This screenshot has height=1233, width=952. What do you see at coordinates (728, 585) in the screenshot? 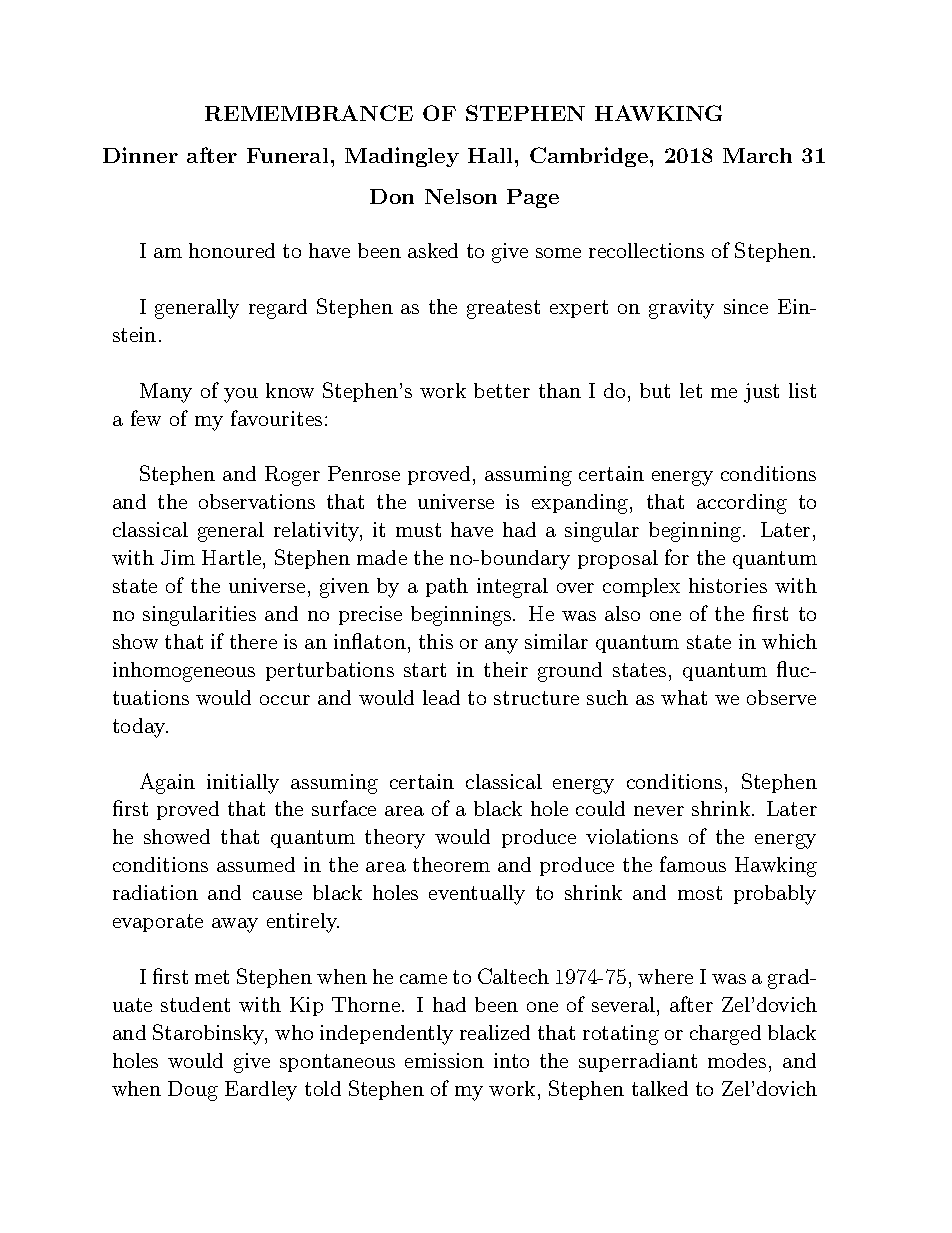
I see `histories` at bounding box center [728, 585].
